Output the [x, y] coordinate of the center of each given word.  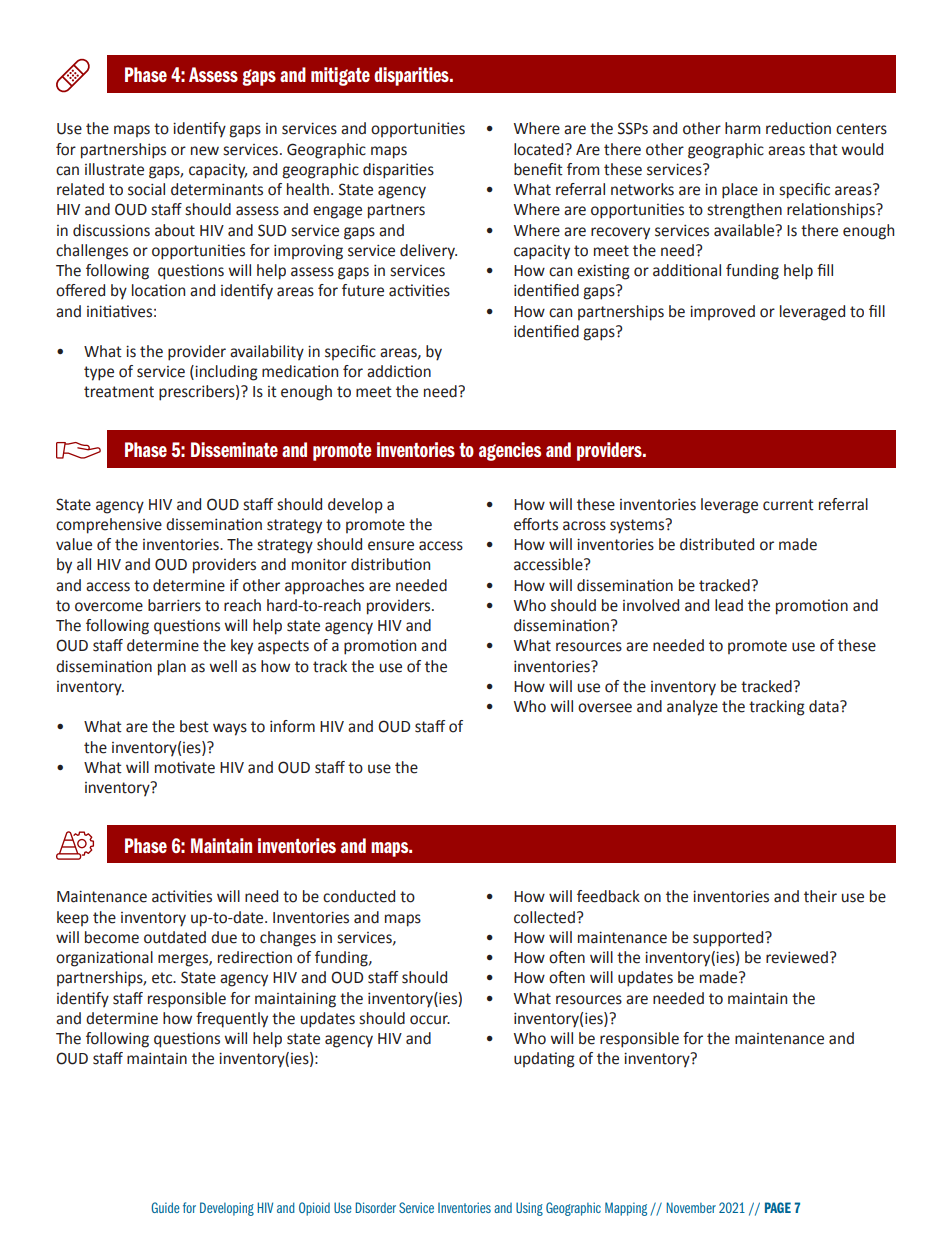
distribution [390, 564]
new [205, 151]
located [540, 149]
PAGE [778, 1207]
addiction [399, 371]
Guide [165, 1207]
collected [544, 917]
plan [172, 668]
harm [742, 128]
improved [722, 312]
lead [729, 605]
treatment [119, 392]
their [820, 896]
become [112, 937]
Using [529, 1209]
